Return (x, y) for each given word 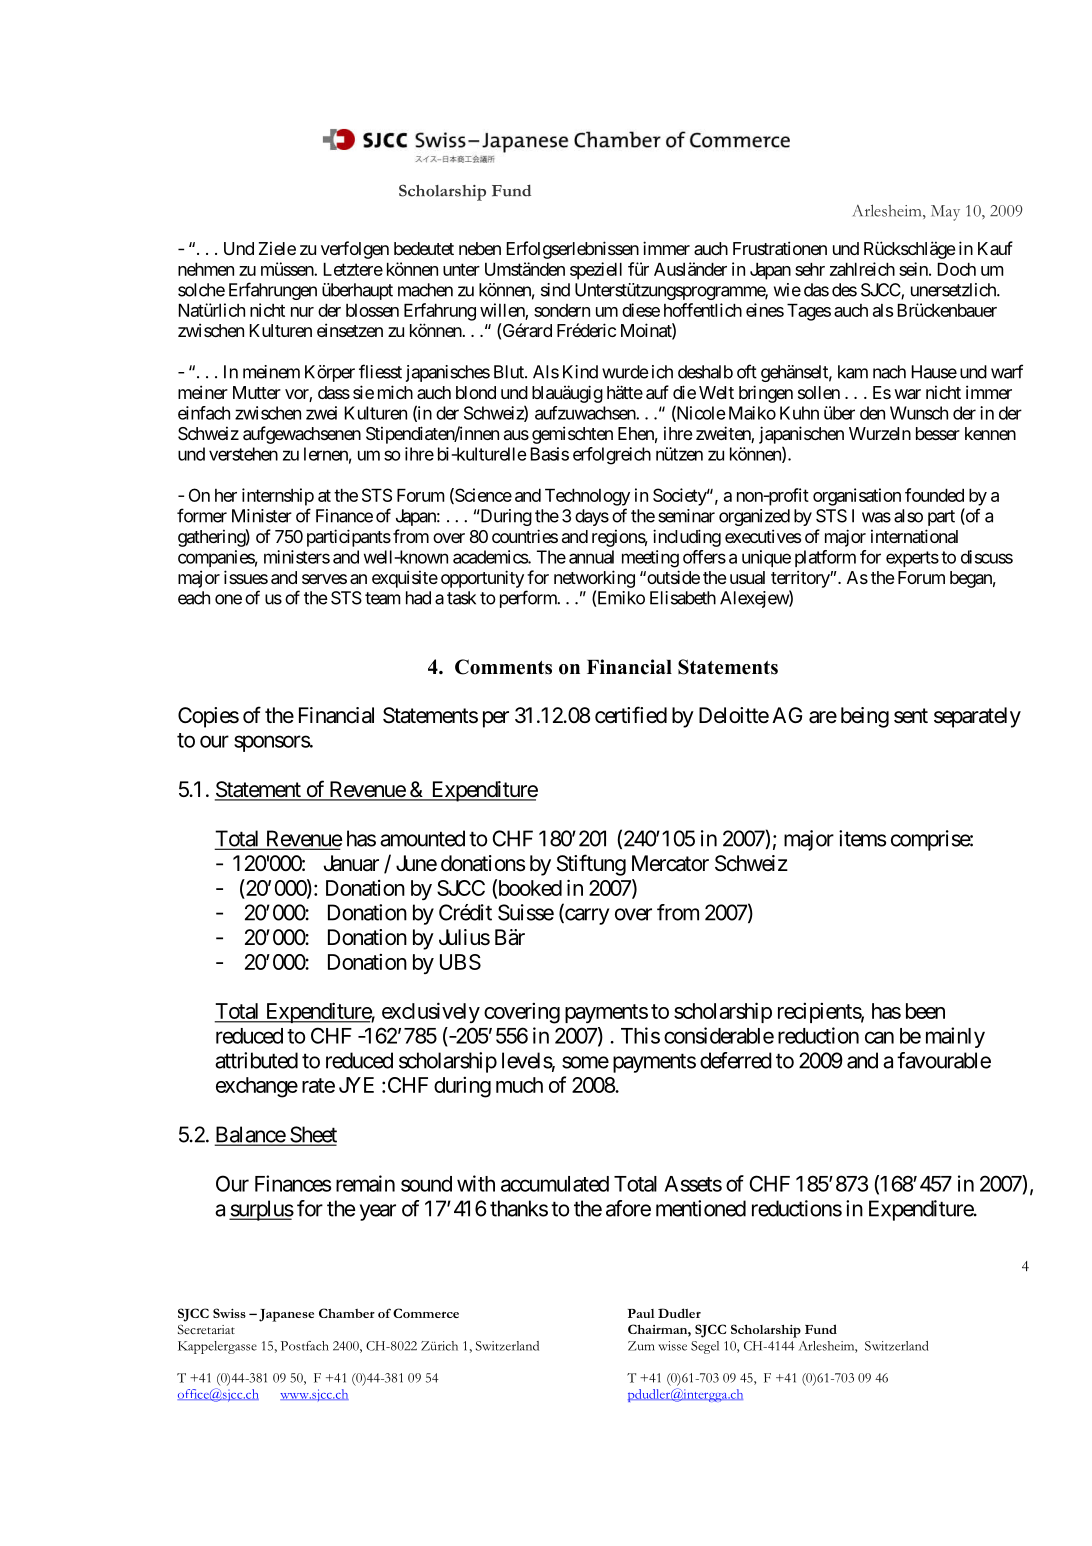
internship (278, 497)
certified (631, 715)
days (592, 517)
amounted (422, 838)
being (865, 717)
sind (555, 290)
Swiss (229, 1313)
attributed (256, 1060)
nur (302, 312)
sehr (810, 269)
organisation (857, 497)
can (879, 1037)
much (519, 1085)
